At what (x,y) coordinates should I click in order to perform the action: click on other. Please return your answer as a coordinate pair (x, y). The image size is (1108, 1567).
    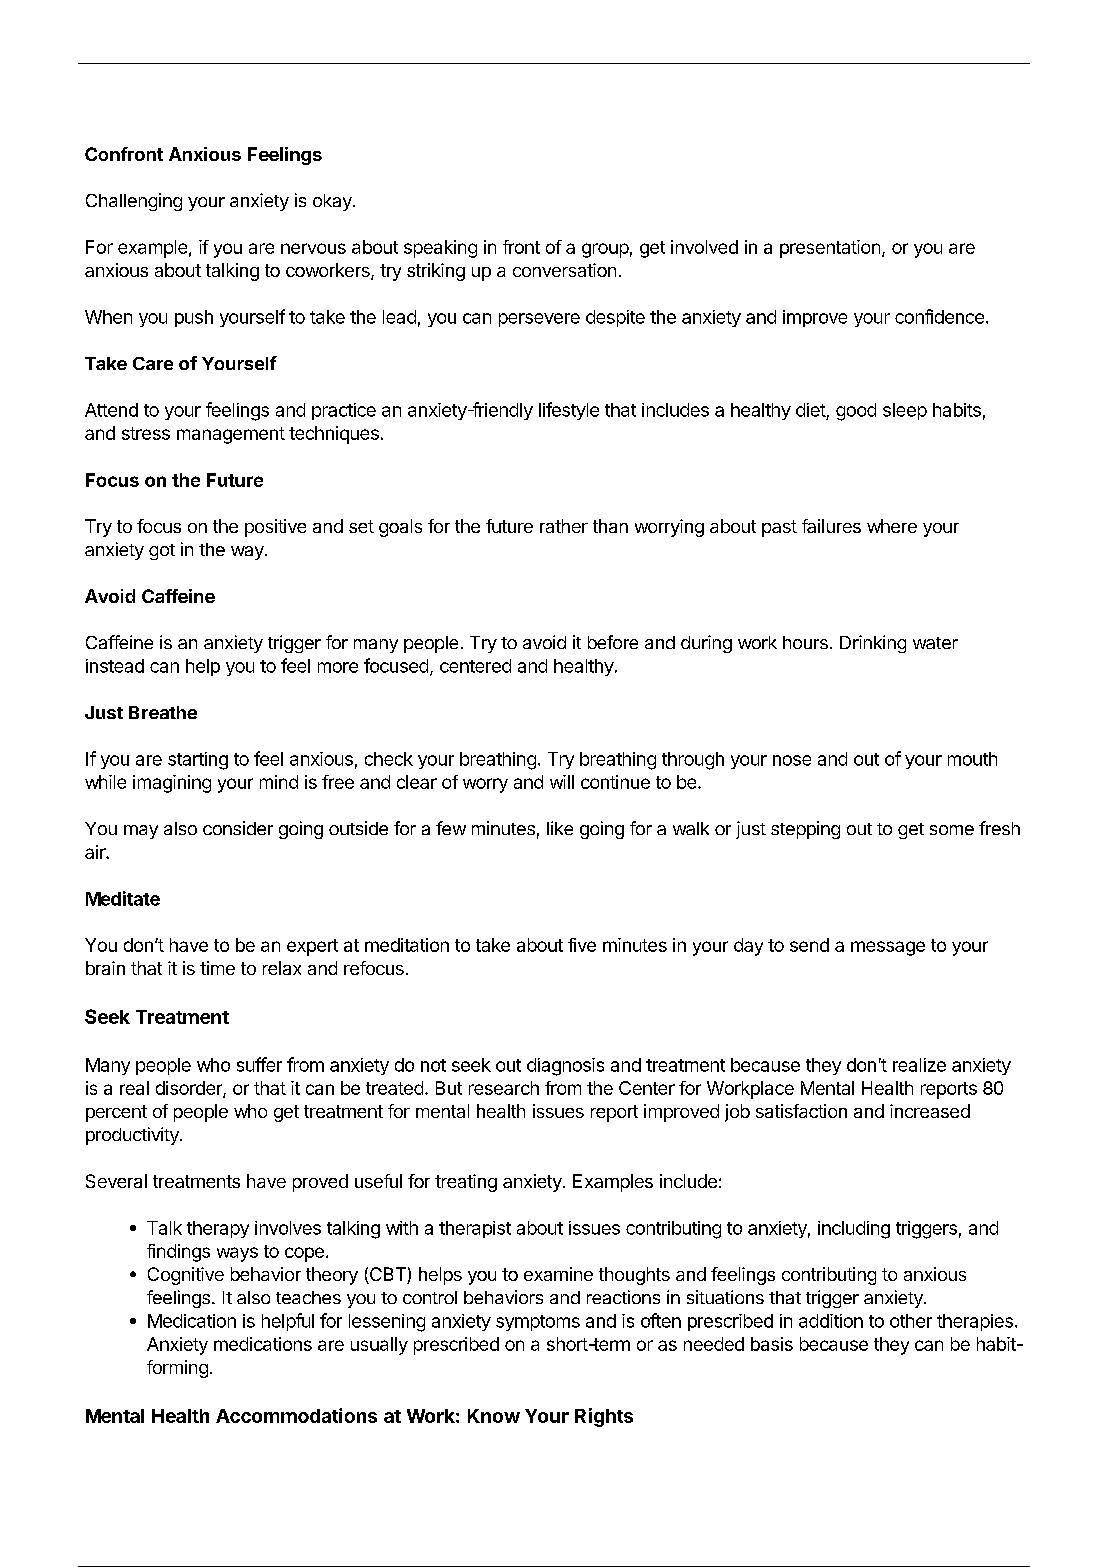
    Looking at the image, I should click on (911, 1321).
